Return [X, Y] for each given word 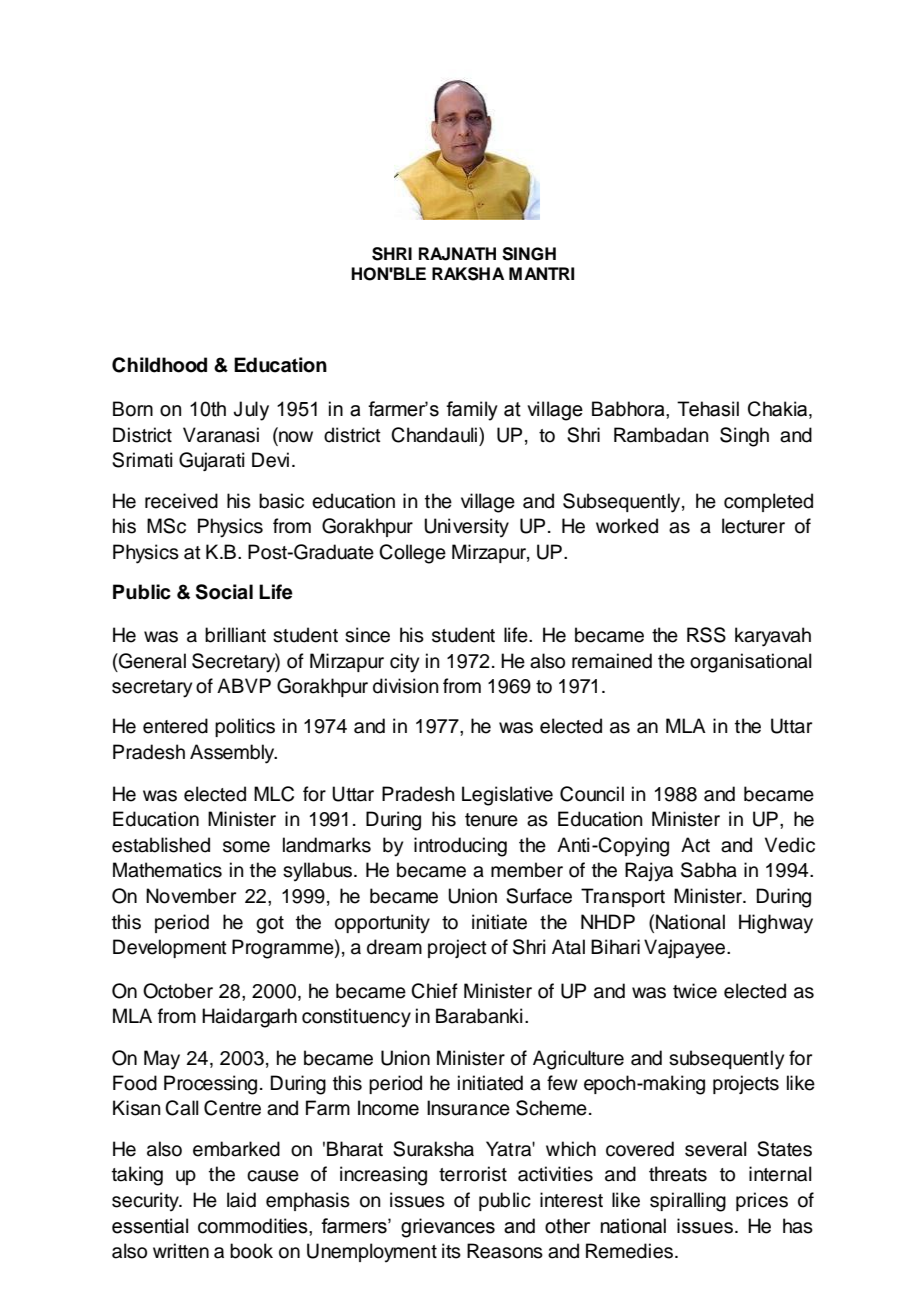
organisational [751, 663]
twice [695, 991]
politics [245, 727]
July [251, 411]
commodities [254, 1226]
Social [224, 592]
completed [768, 502]
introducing [460, 847]
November [191, 896]
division [406, 686]
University [466, 528]
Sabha [709, 870]
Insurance [468, 1108]
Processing [210, 1085]
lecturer [753, 526]
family [472, 411]
